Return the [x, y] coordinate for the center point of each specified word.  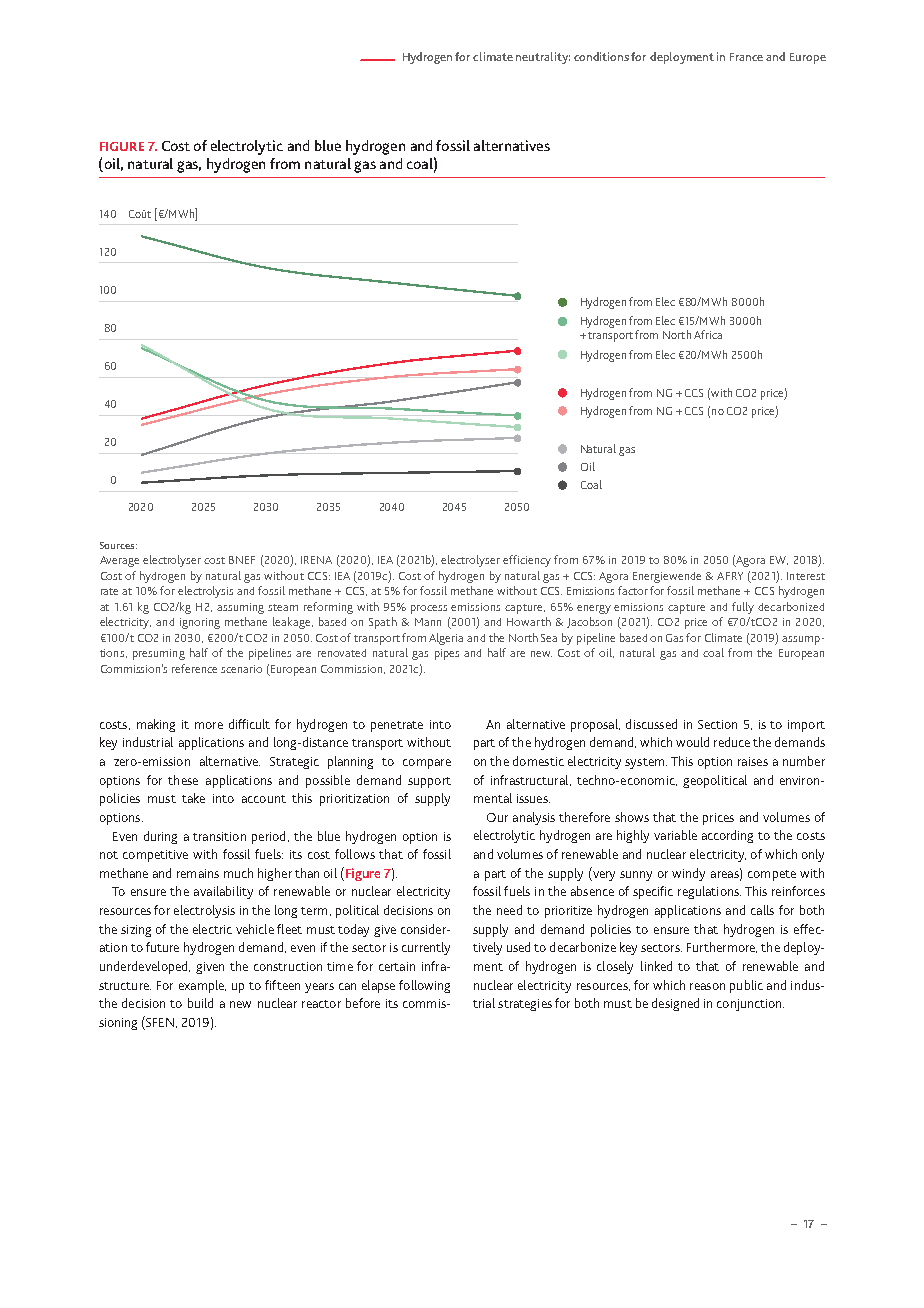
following [424, 986]
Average [119, 561]
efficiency [527, 561]
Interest [806, 576]
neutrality [543, 58]
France [746, 57]
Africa [708, 334]
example [202, 986]
